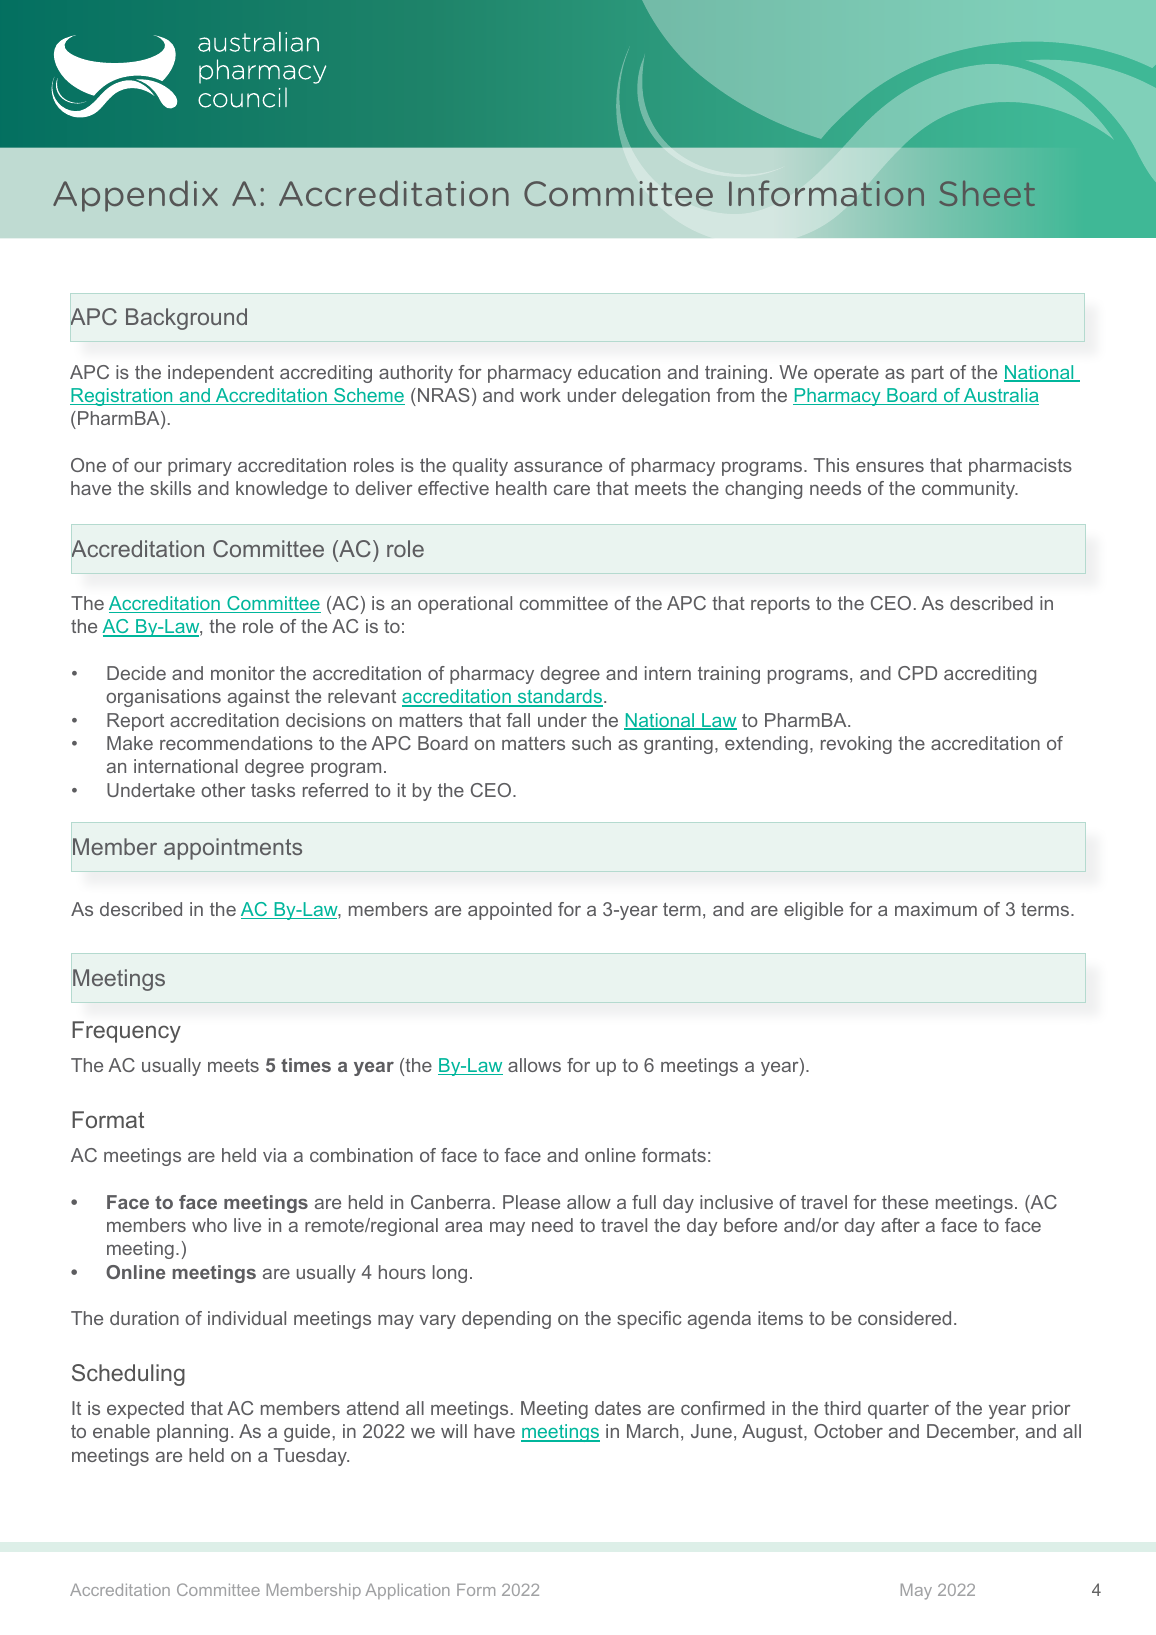  I want to click on appointed, so click(510, 911).
